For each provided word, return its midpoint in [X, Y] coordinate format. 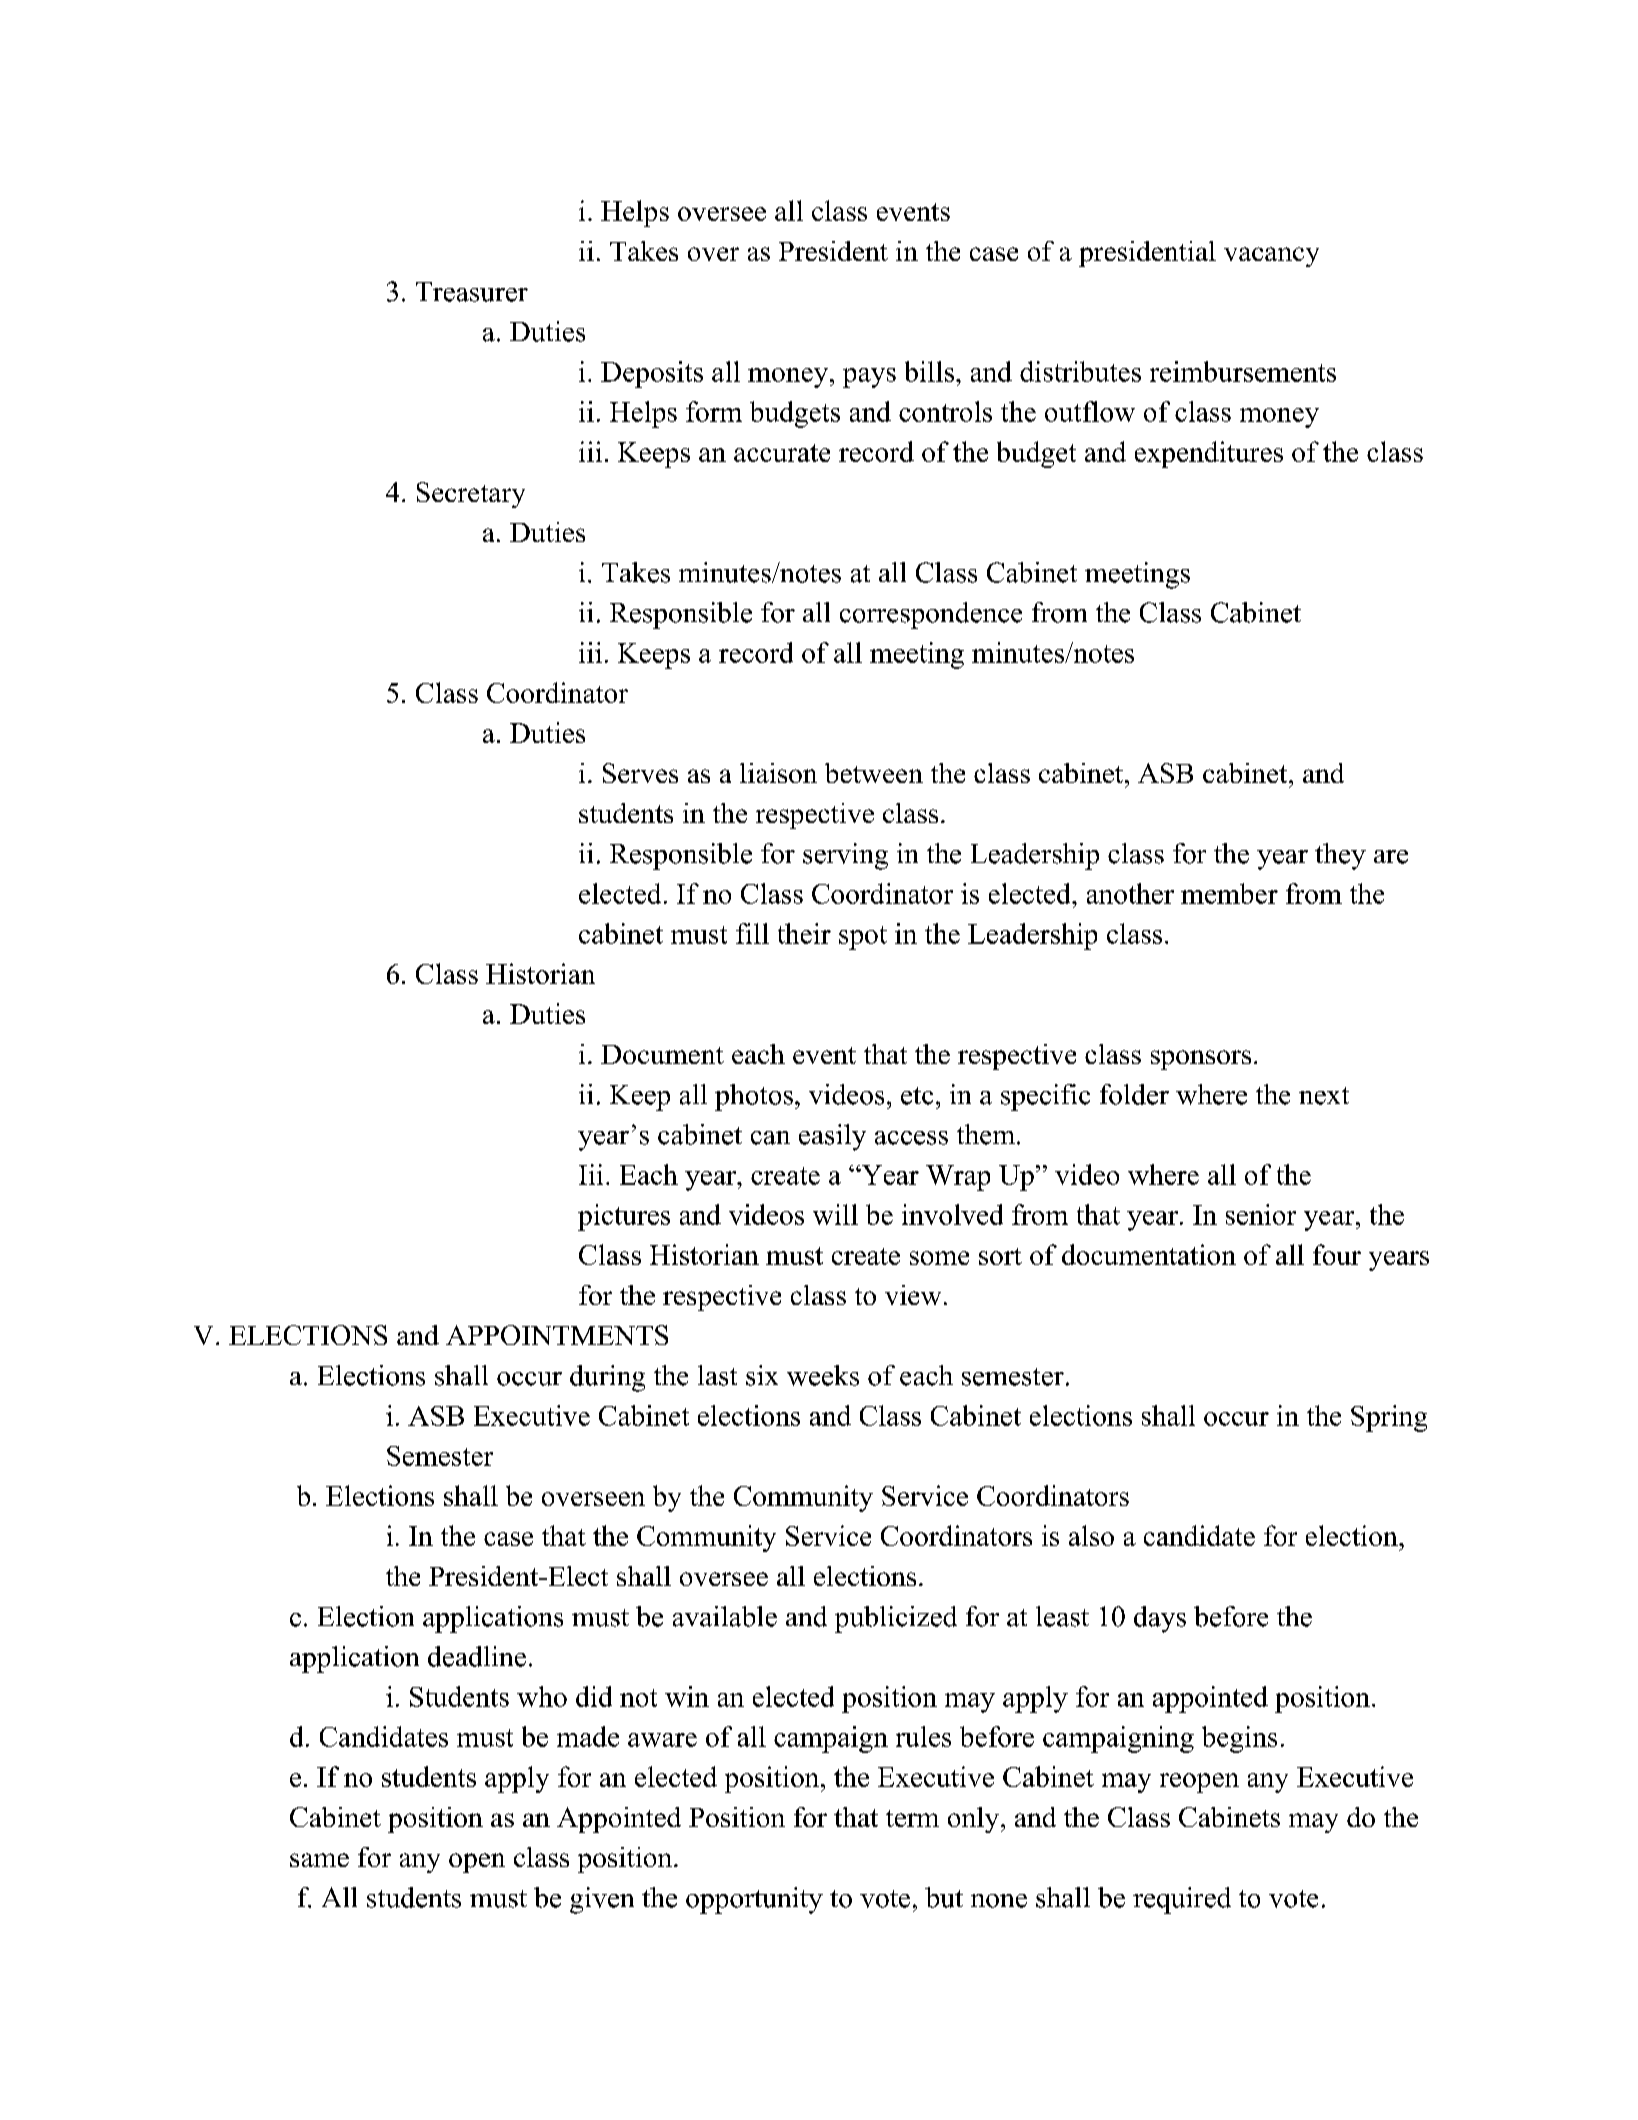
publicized [896, 1619]
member [1229, 893]
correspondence [931, 615]
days [1160, 1619]
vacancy [1271, 257]
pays [869, 378]
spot [863, 938]
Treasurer [472, 292]
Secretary [471, 495]
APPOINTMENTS [557, 1335]
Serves [640, 773]
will [835, 1214]
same [319, 1860]
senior [1261, 1214]
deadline [477, 1656]
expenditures [1209, 454]
